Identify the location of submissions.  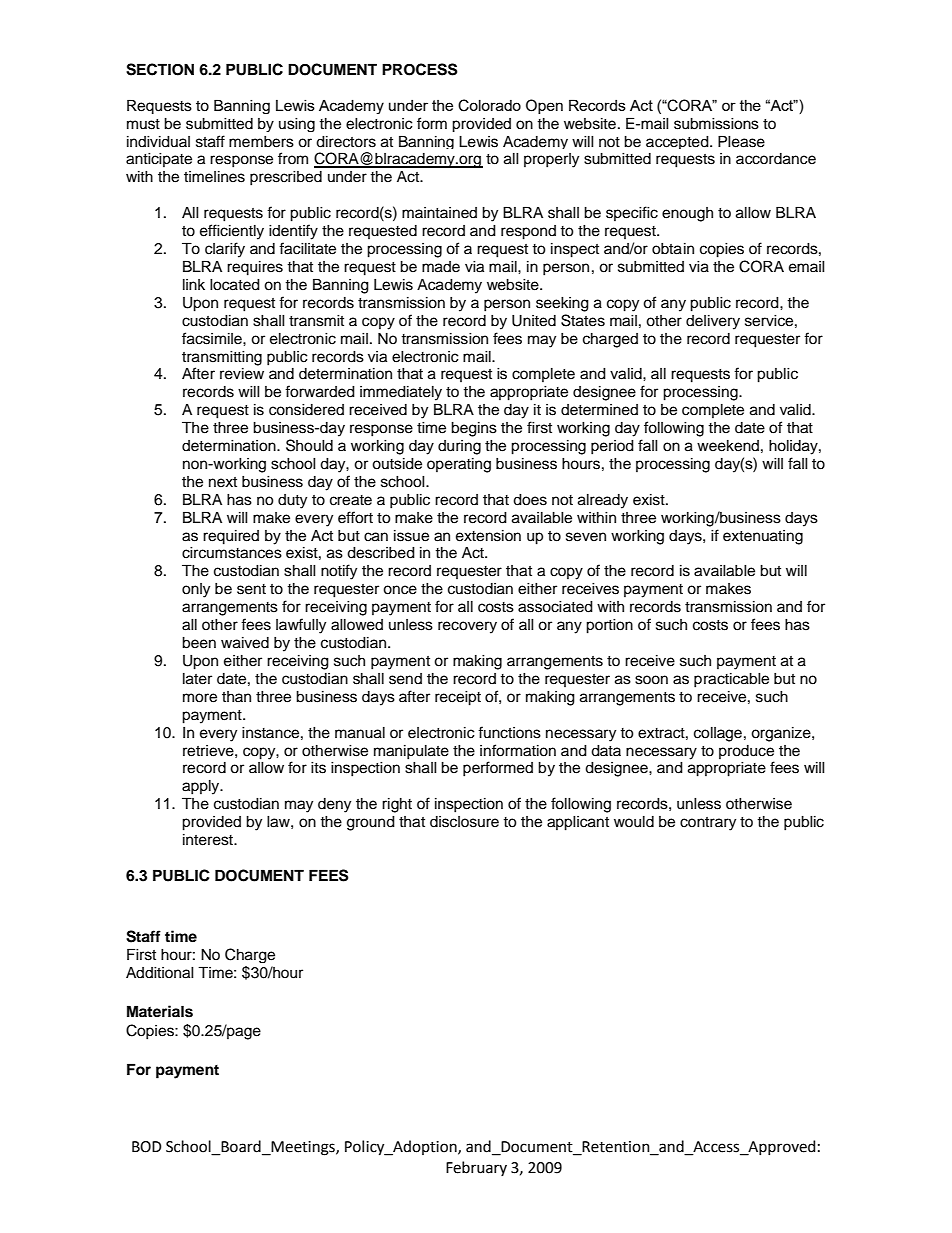
(716, 124).
